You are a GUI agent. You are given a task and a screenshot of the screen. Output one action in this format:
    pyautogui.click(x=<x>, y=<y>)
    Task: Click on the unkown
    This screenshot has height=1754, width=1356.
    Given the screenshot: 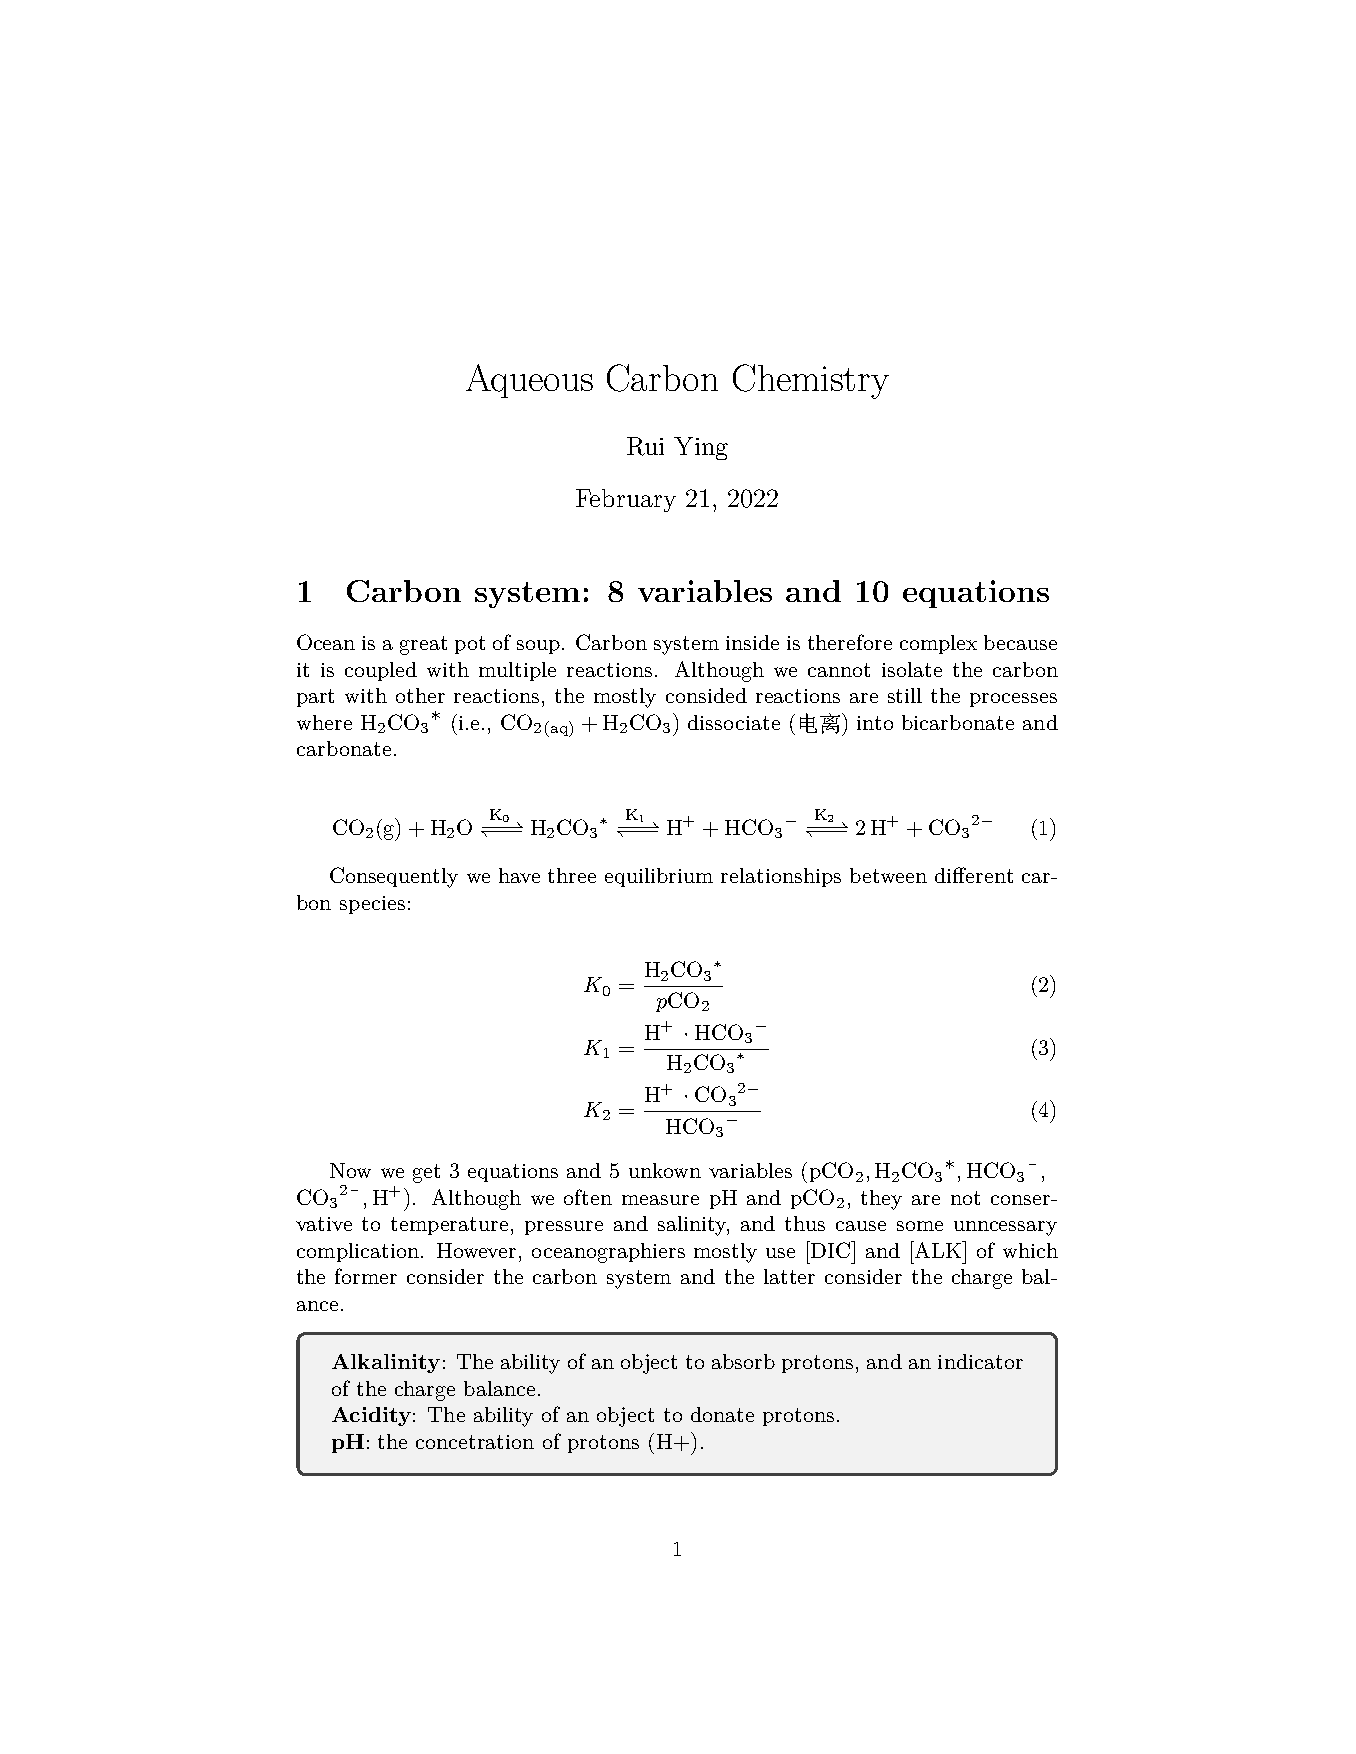 What is the action you would take?
    pyautogui.click(x=665, y=1170)
